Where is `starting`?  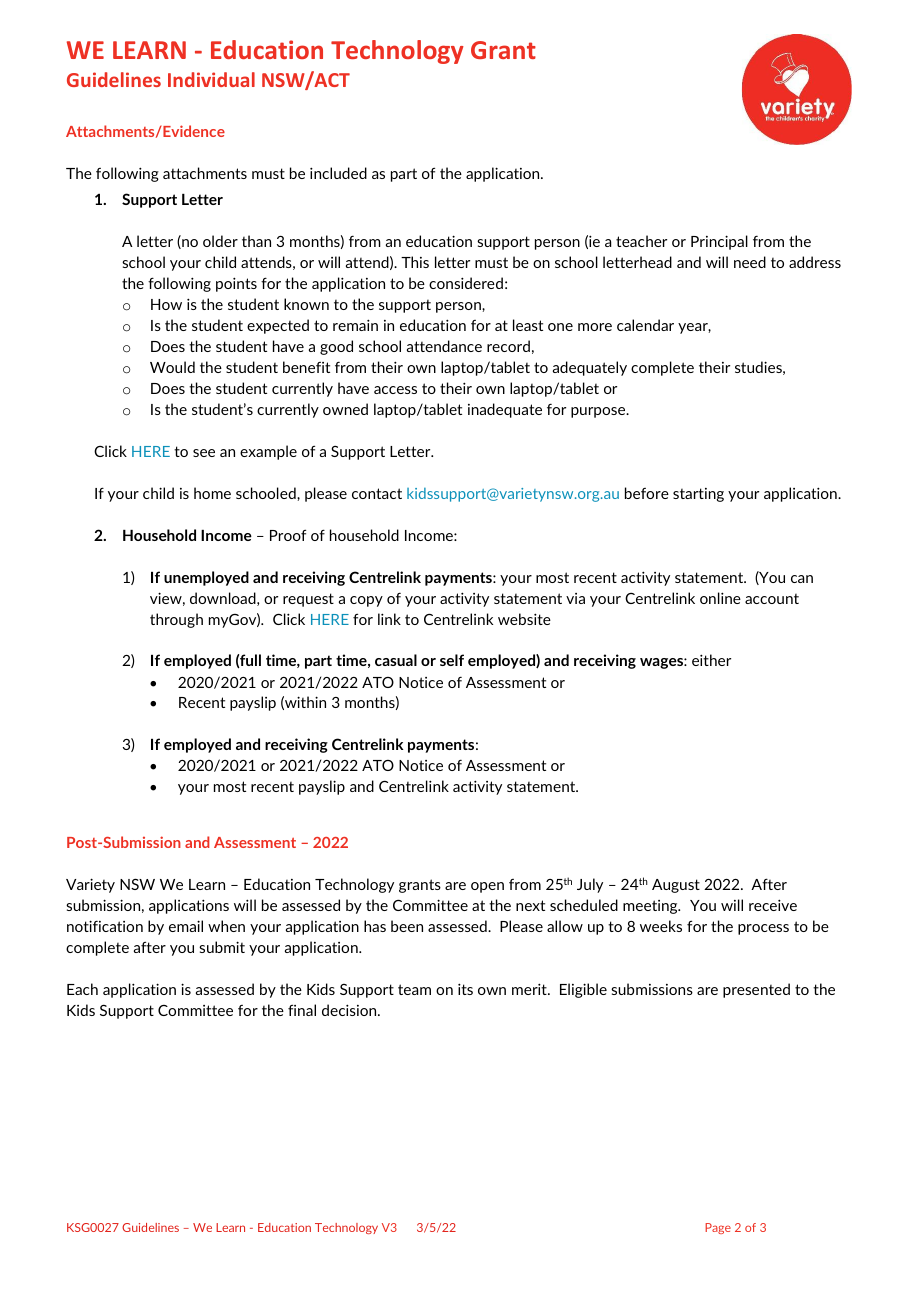
starting is located at coordinates (698, 495).
